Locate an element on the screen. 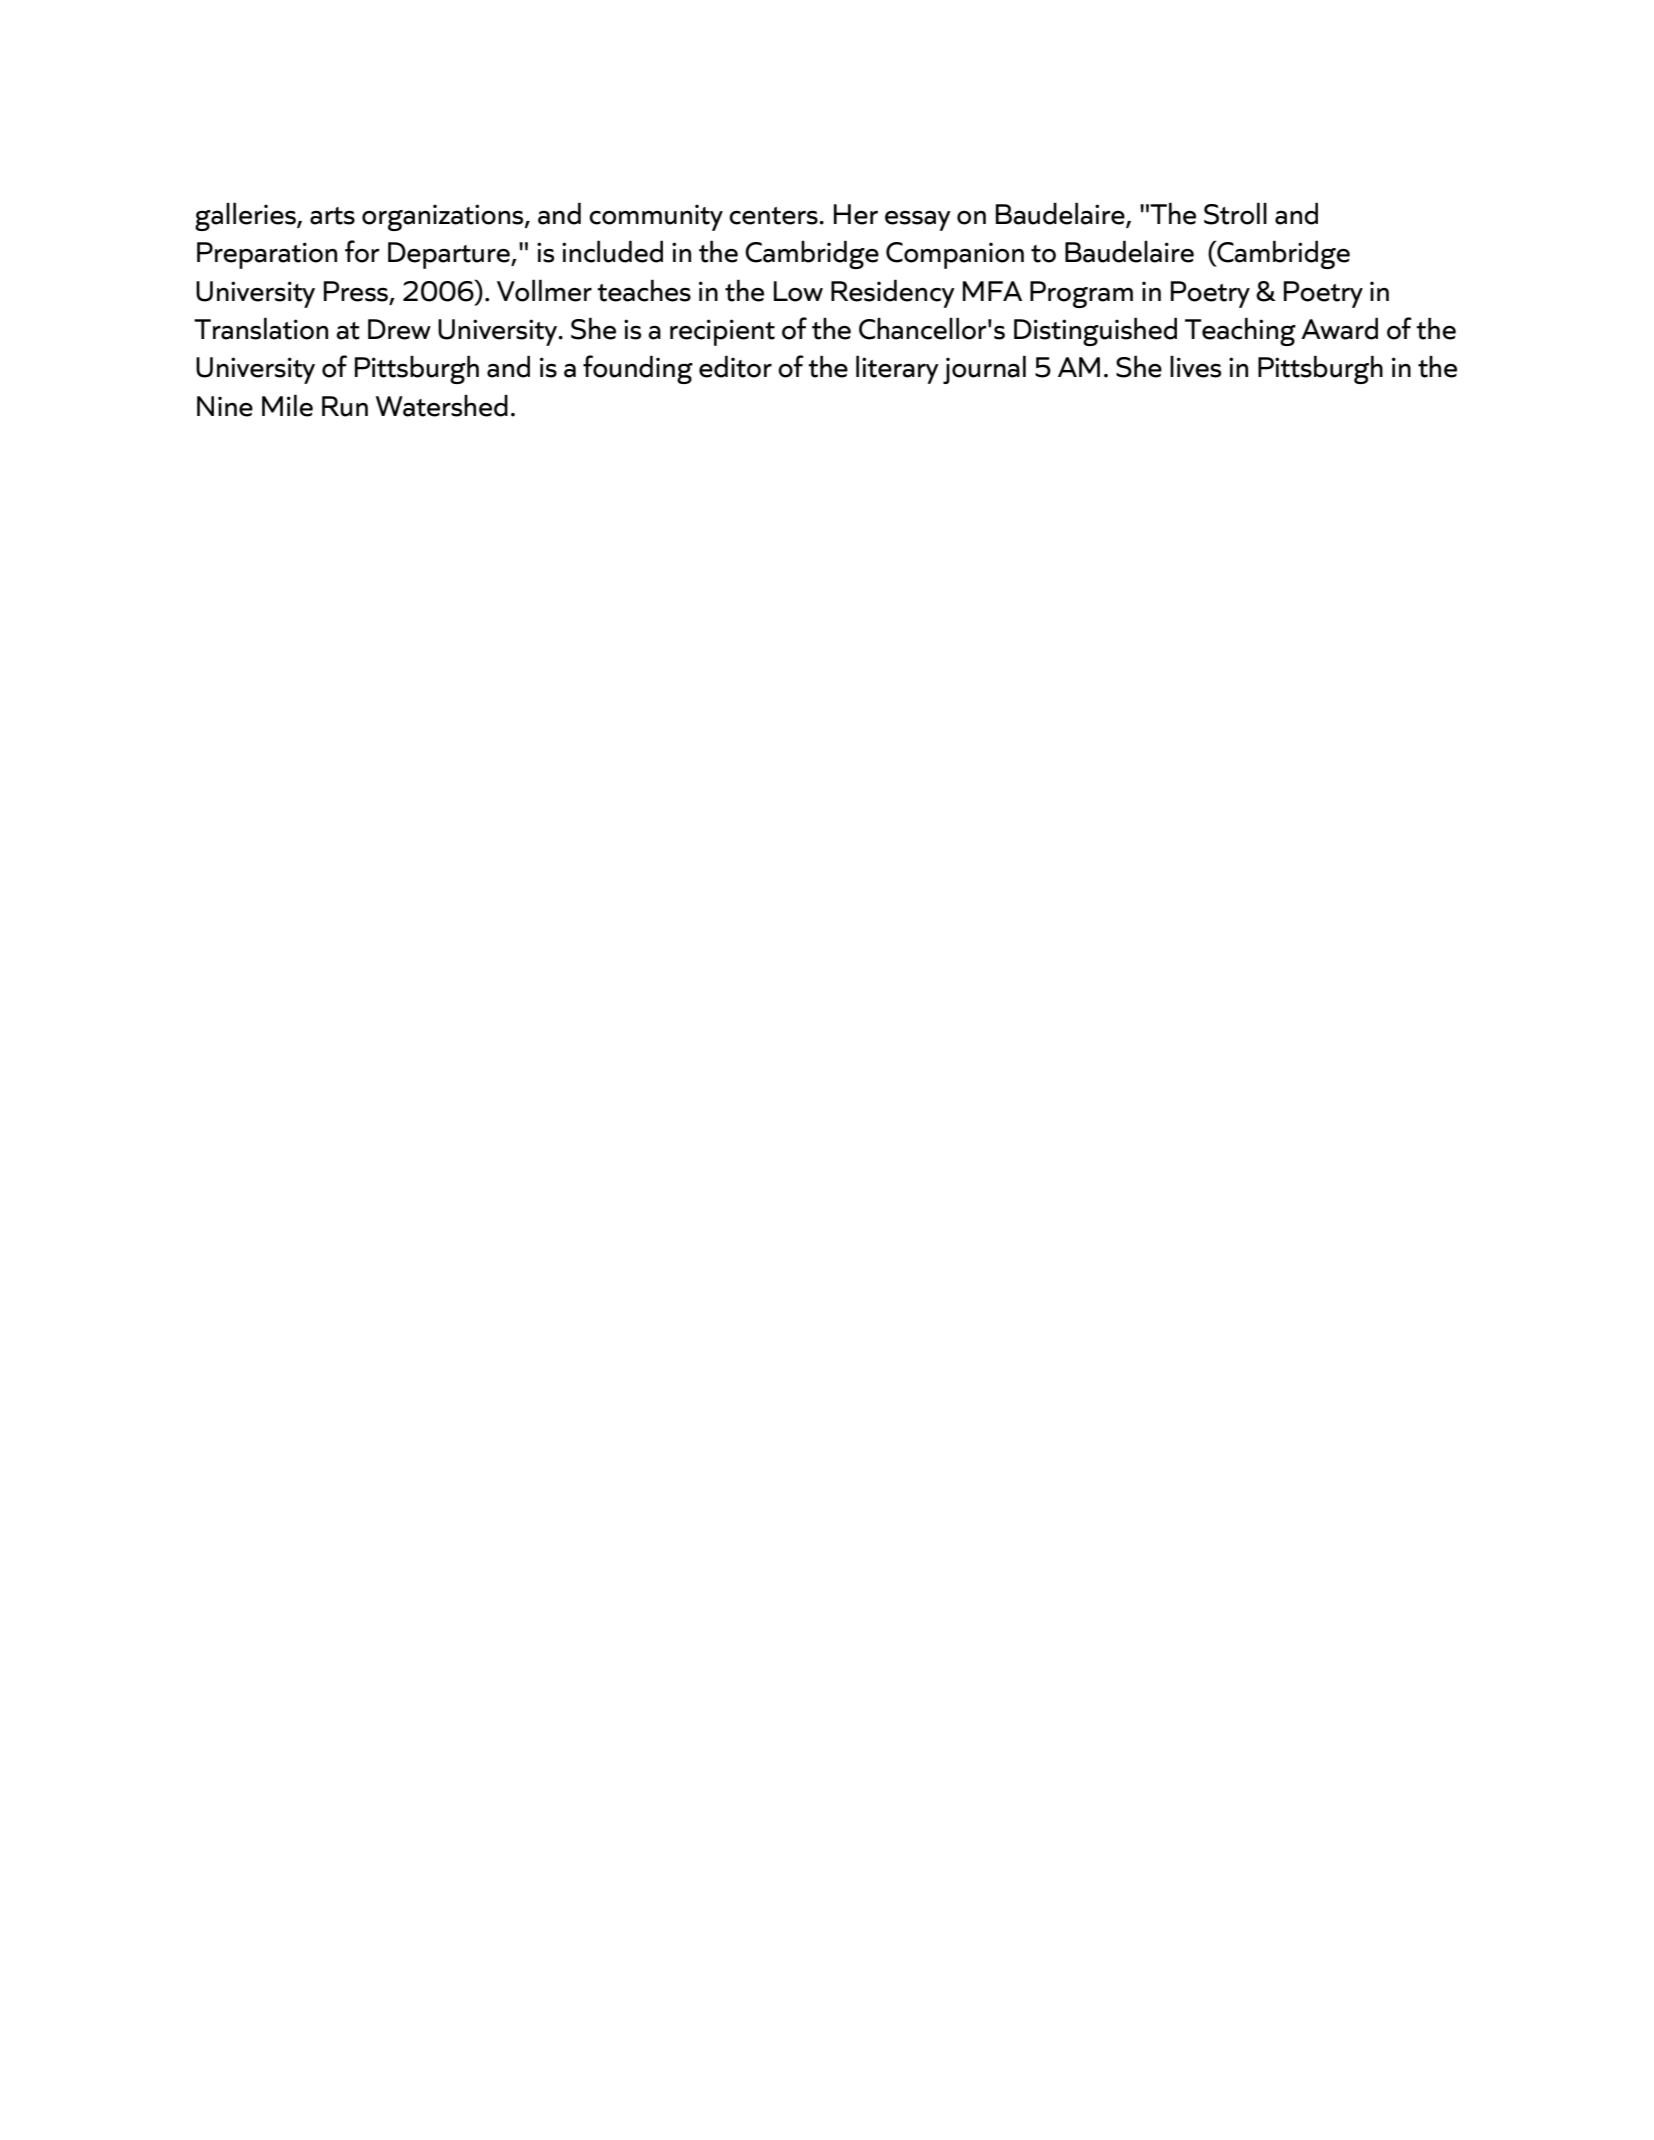 Image resolution: width=1654 pixels, height=2140 pixels. Program is located at coordinates (1081, 294).
